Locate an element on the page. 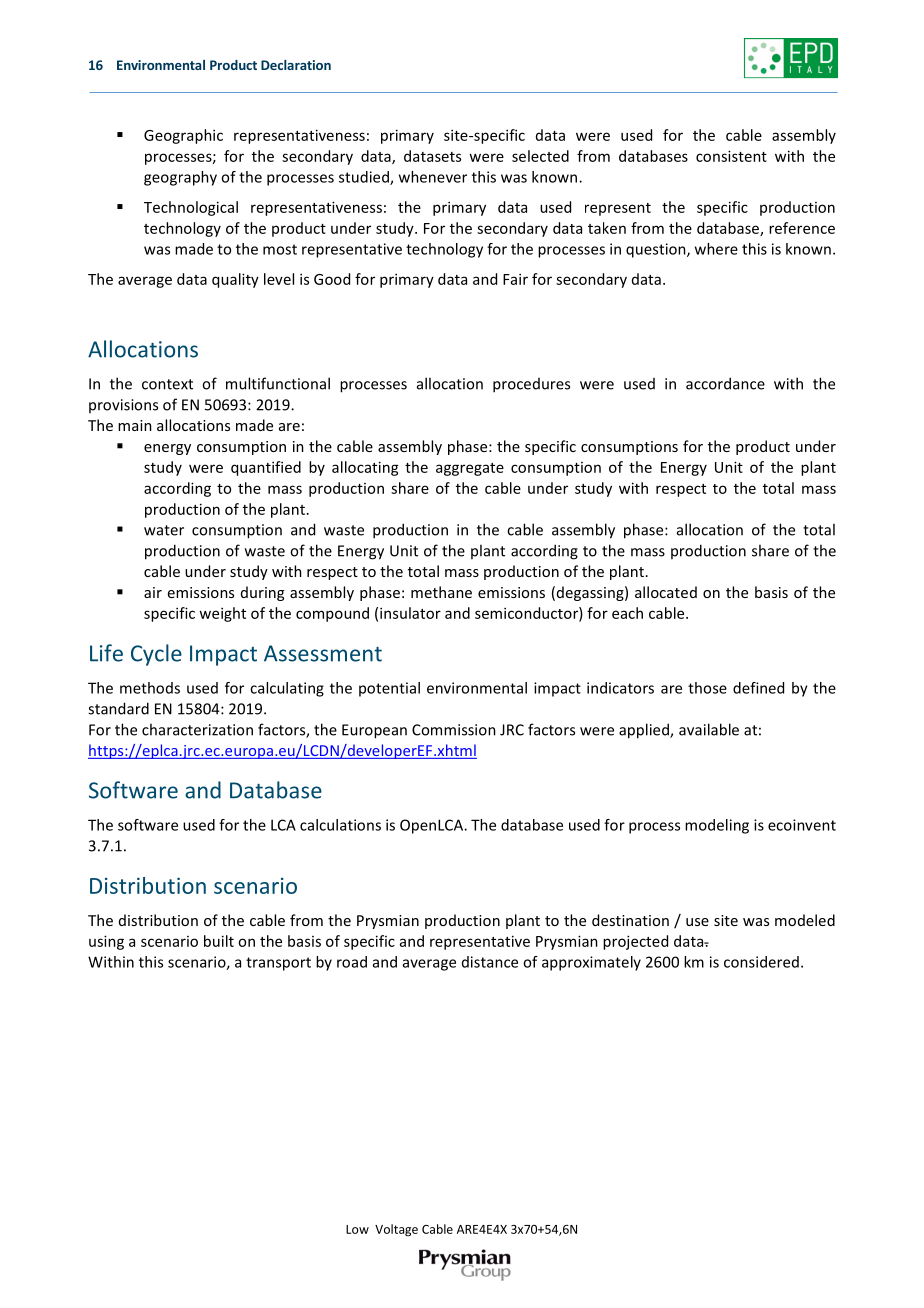 This image has width=924, height=1308. Low is located at coordinates (357, 1229).
